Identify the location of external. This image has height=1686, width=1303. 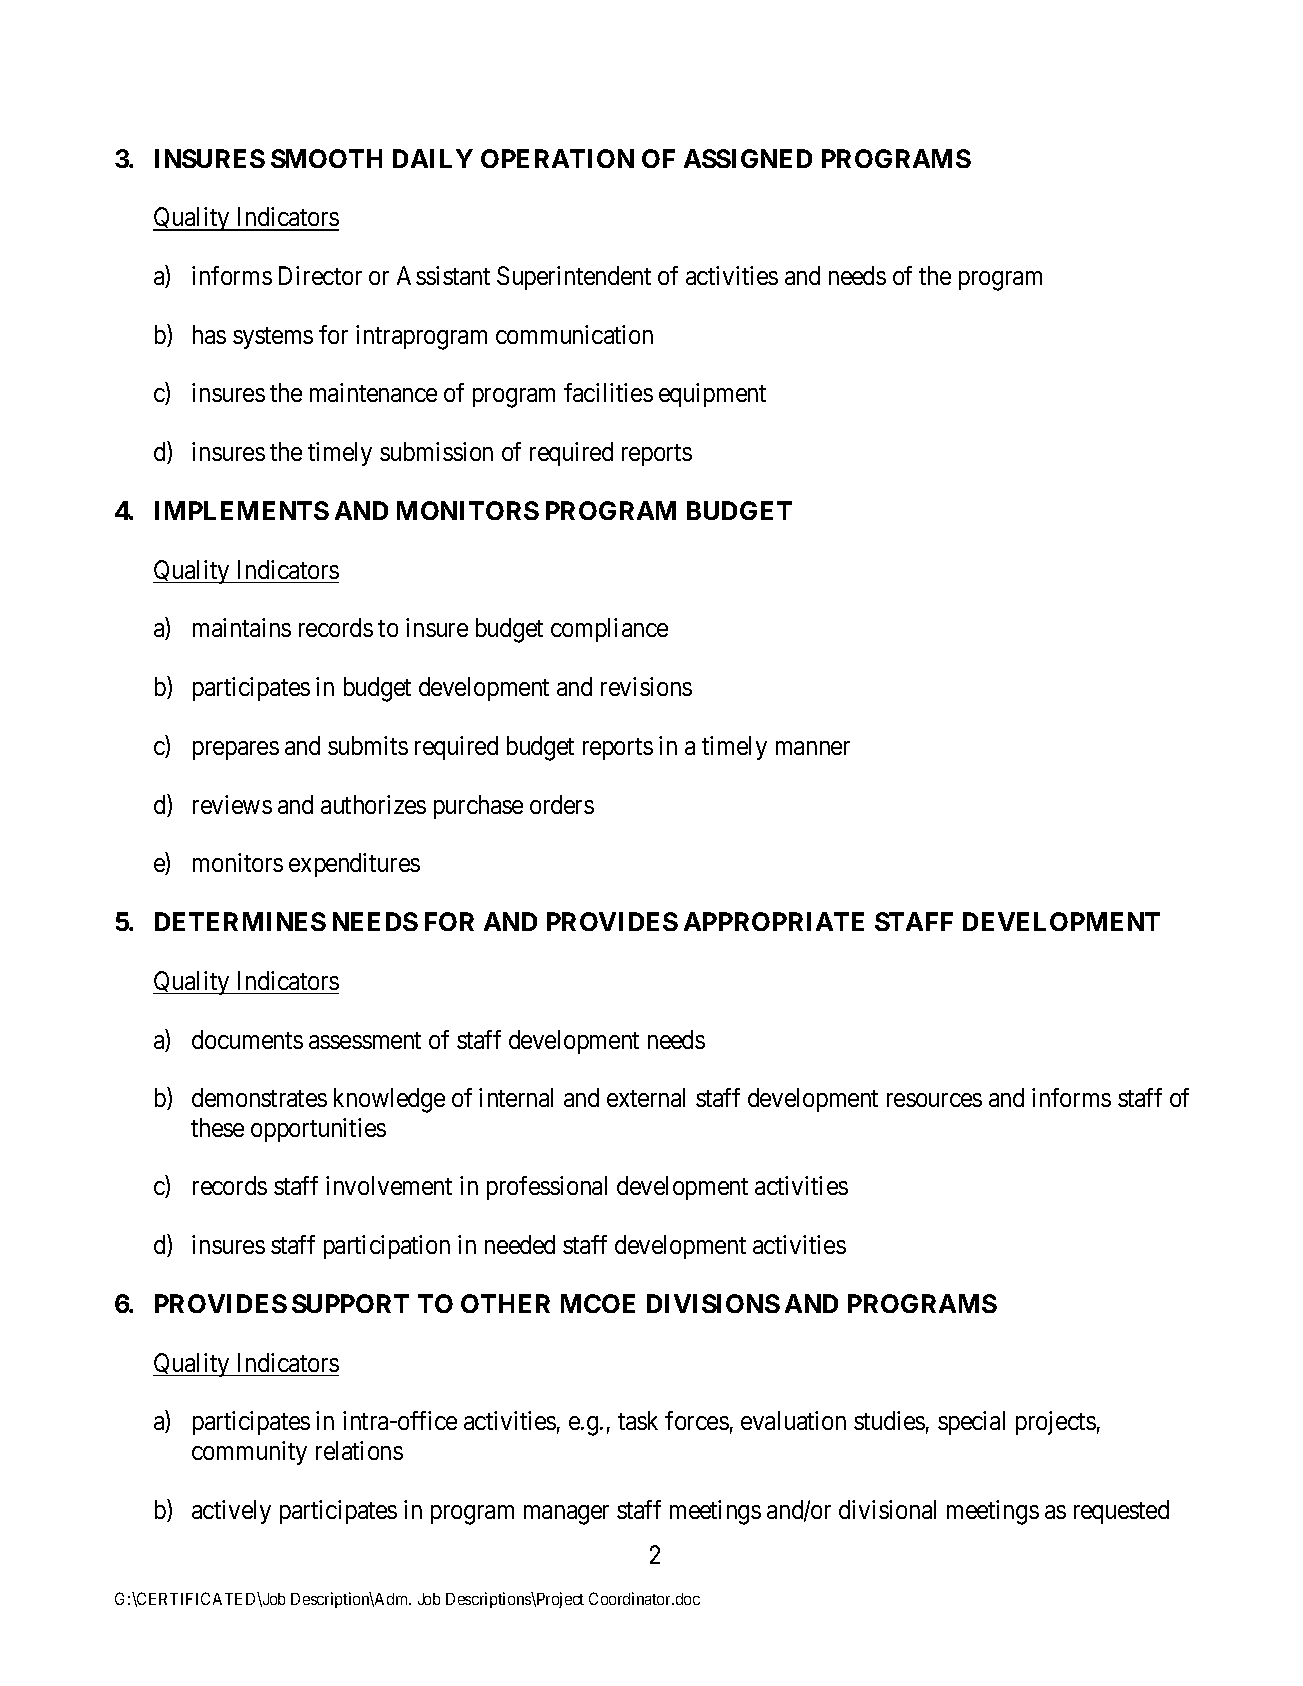
(646, 1097).
